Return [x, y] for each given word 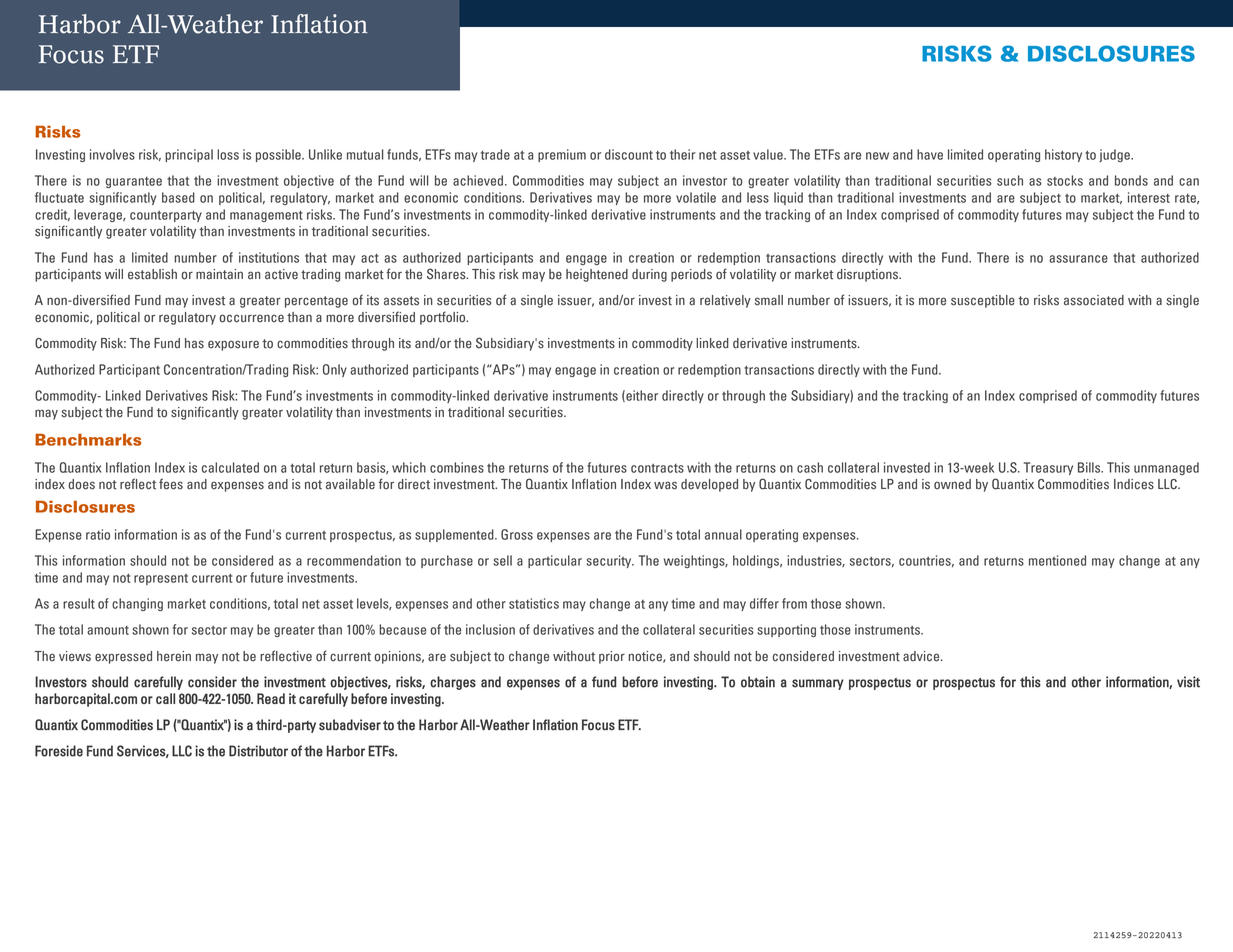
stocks [1065, 180]
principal [189, 155]
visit [1188, 682]
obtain [758, 682]
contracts [657, 468]
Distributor [258, 751]
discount [629, 154]
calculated [230, 467]
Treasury [1048, 468]
